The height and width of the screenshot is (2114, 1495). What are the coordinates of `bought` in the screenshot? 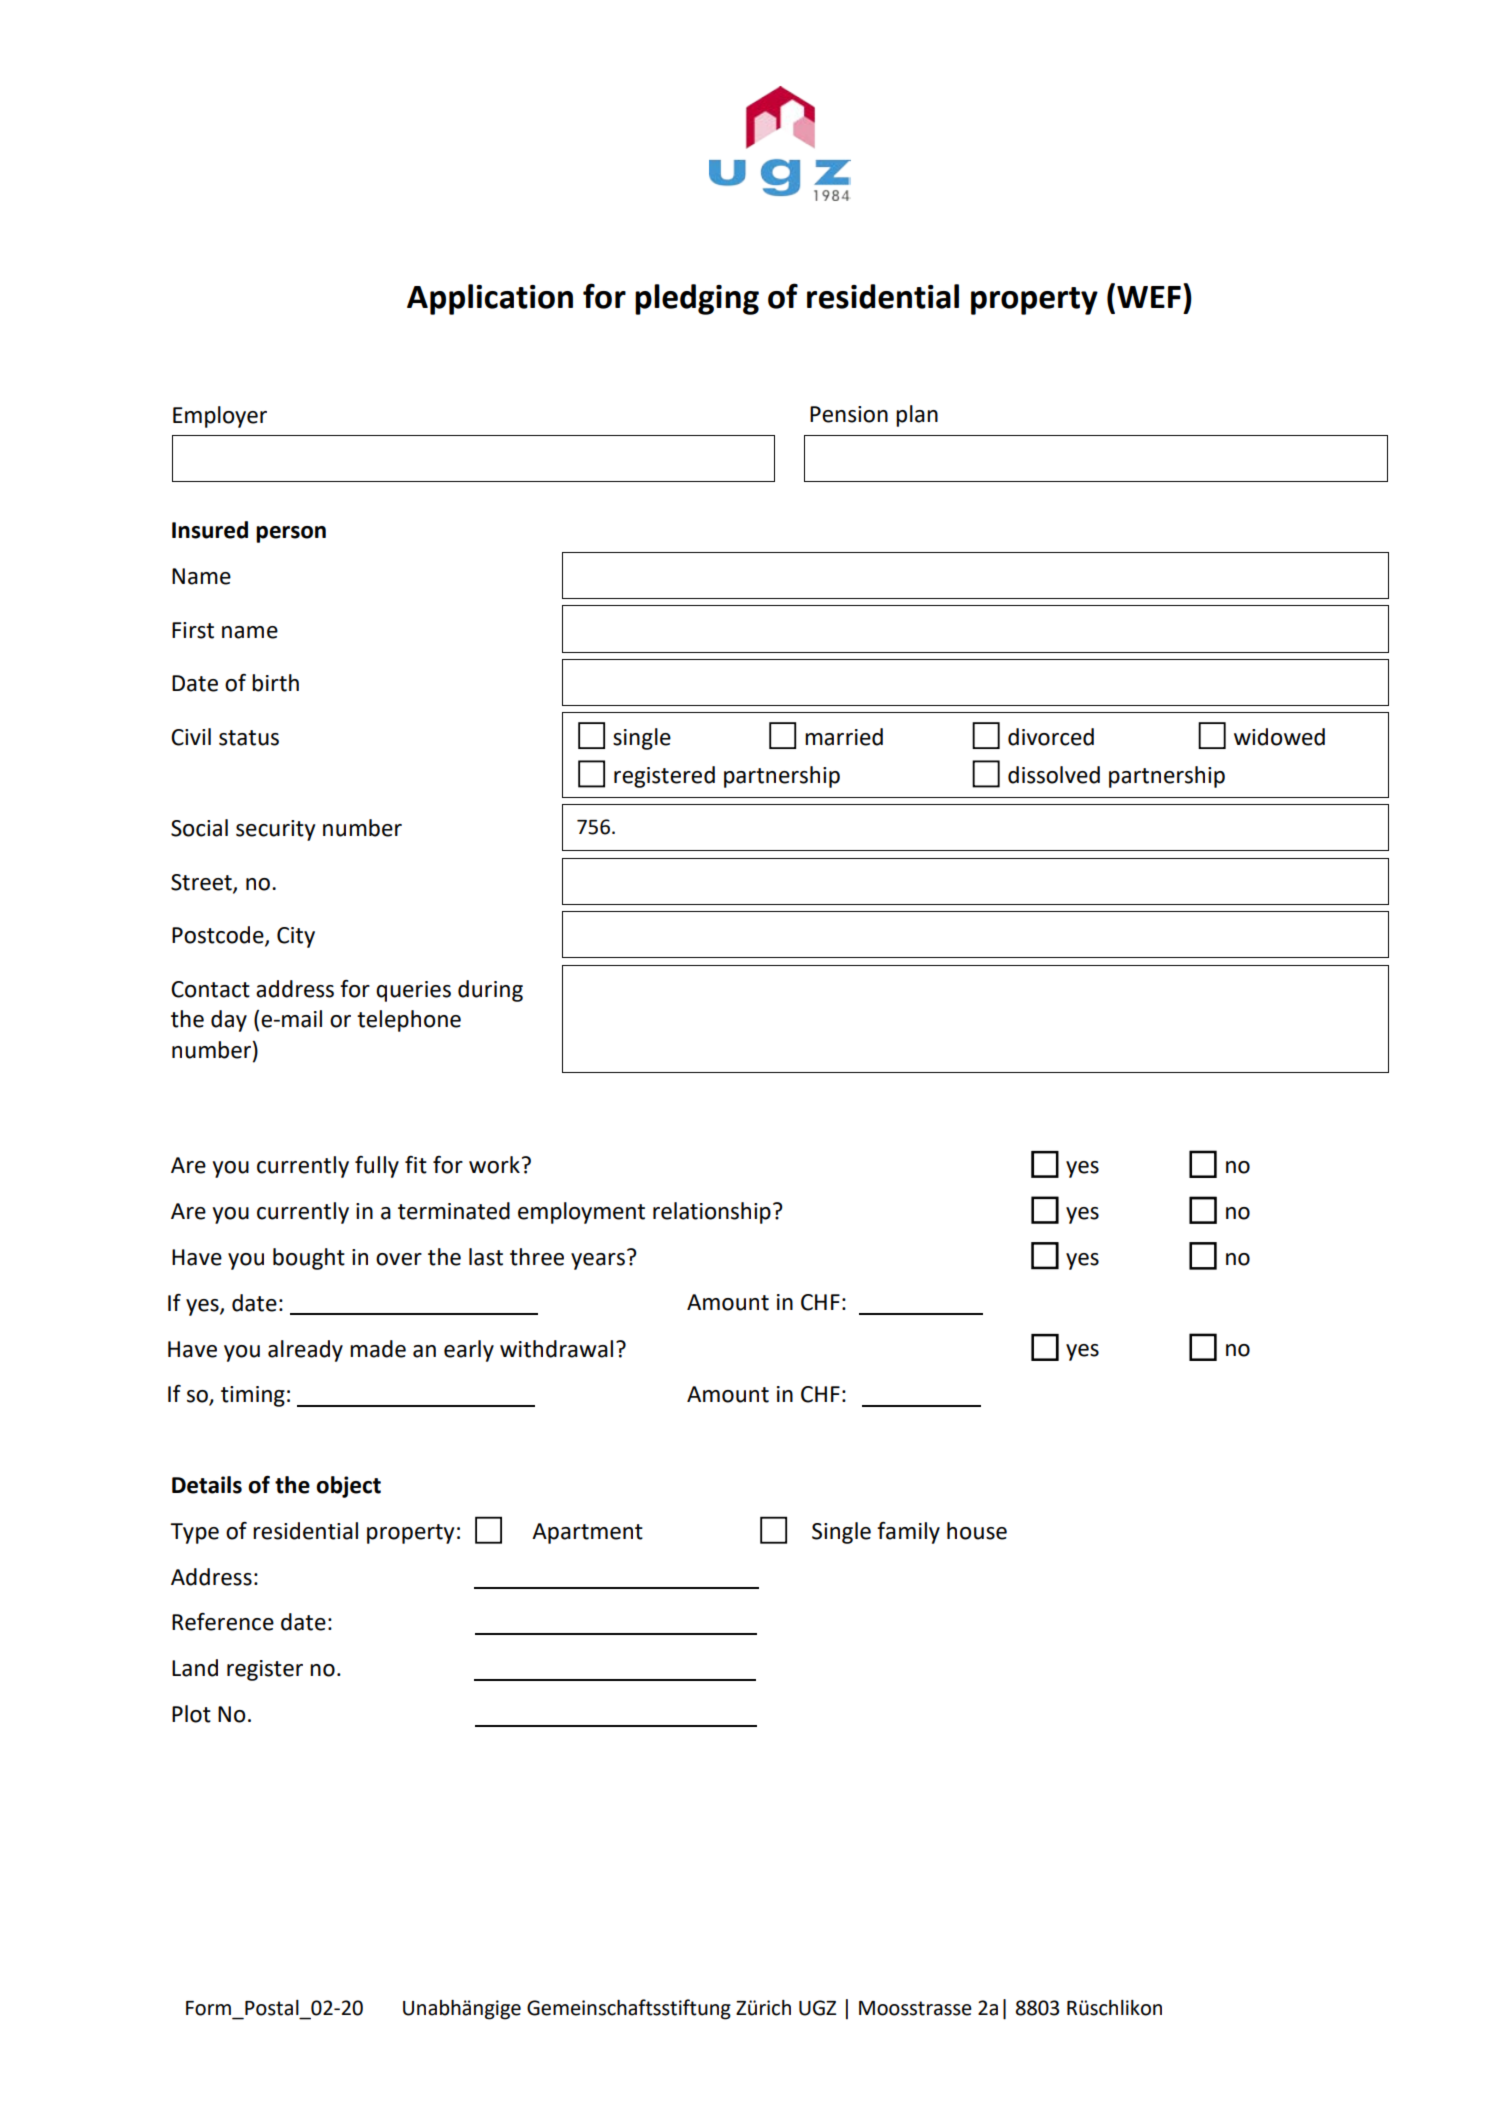 It's located at (309, 1259).
